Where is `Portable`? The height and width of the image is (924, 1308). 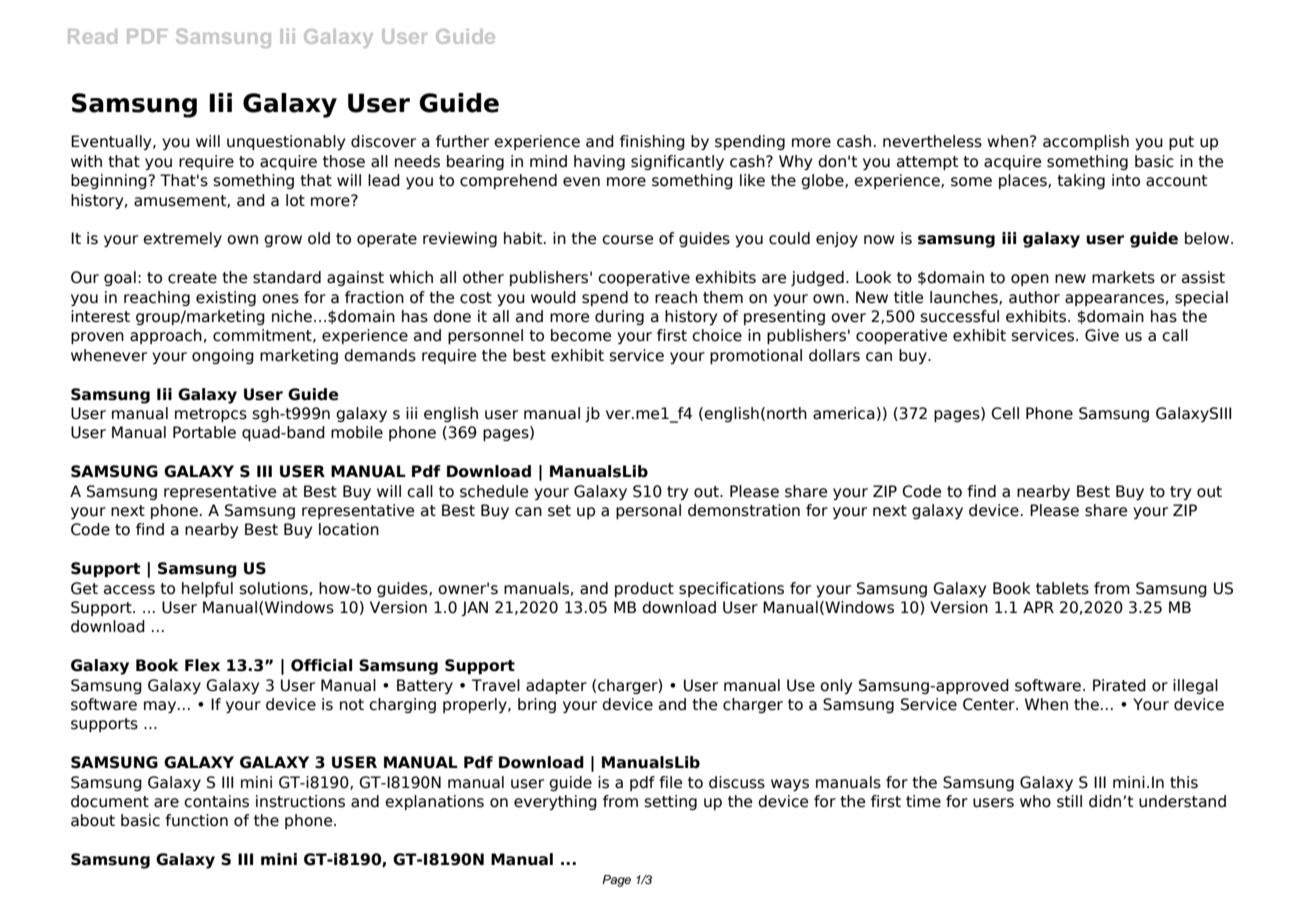 Portable is located at coordinates (204, 432).
